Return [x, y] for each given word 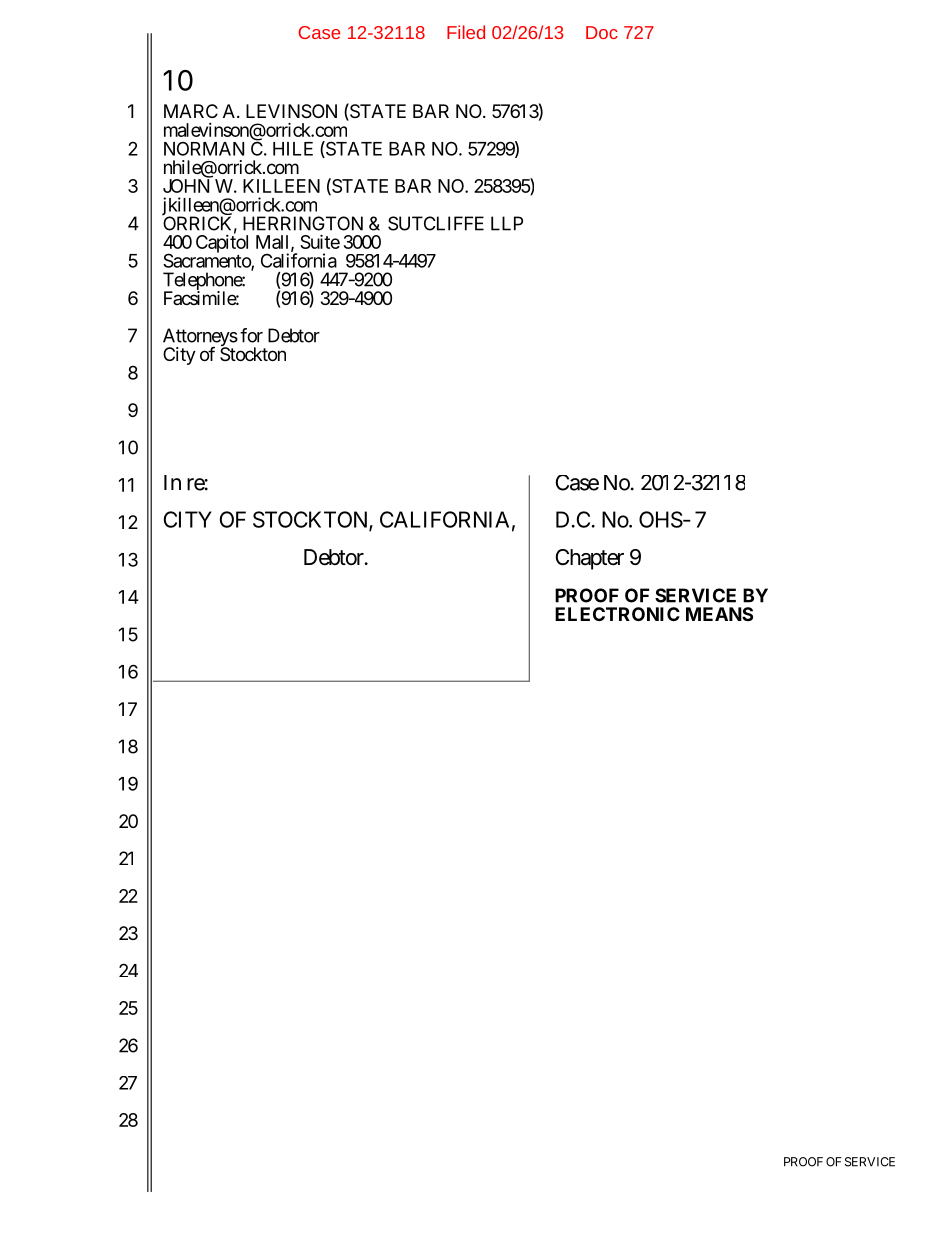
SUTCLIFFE [436, 223]
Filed [466, 32]
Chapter [590, 559]
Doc [602, 32]
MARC [191, 111]
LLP [507, 223]
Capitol [222, 244]
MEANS [719, 614]
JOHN [186, 186]
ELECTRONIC [617, 614]
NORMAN [204, 148]
